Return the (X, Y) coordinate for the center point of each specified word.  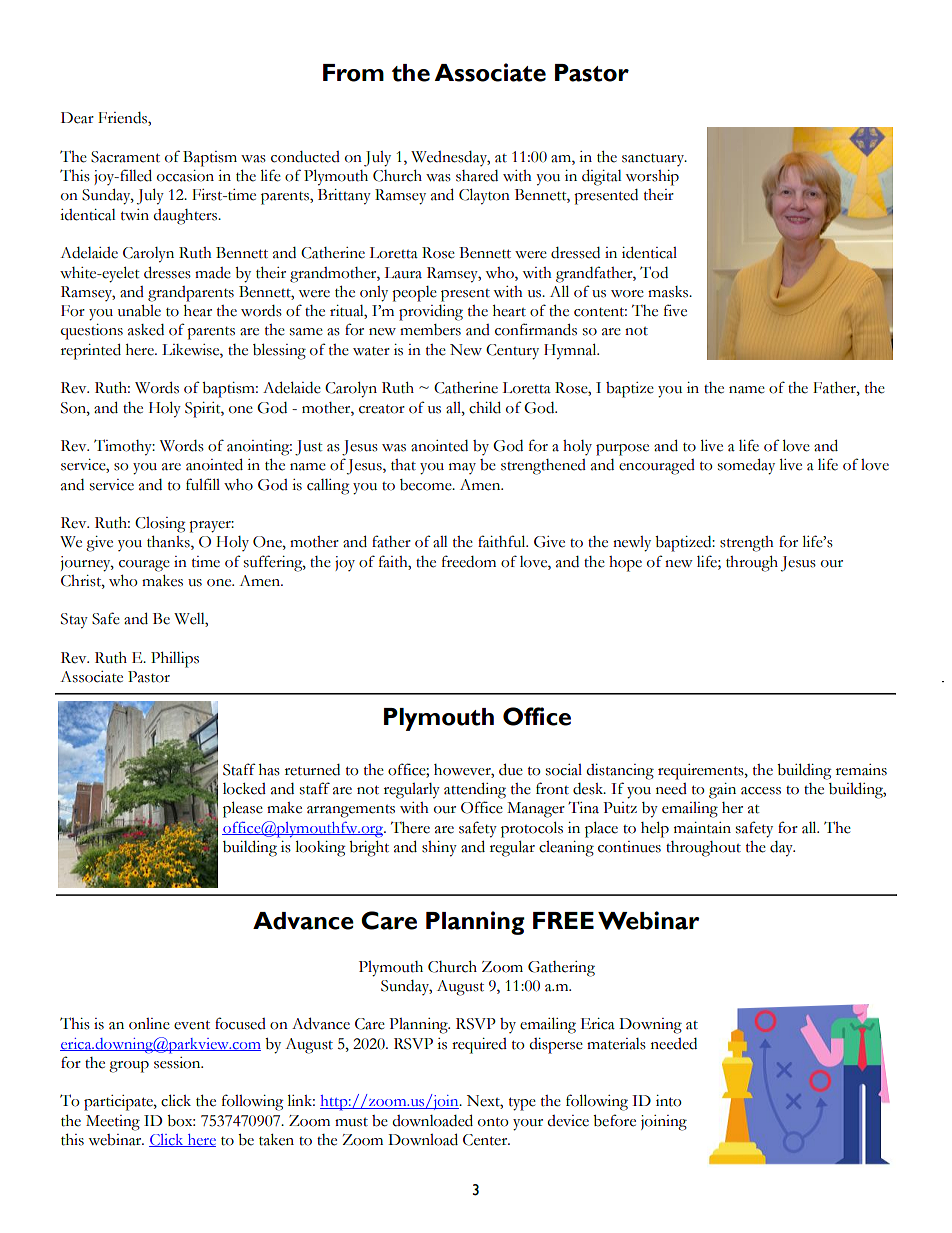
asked (146, 330)
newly (632, 544)
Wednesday (450, 158)
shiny (439, 849)
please (243, 809)
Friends (123, 119)
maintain (702, 828)
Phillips (175, 660)
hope (625, 564)
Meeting (113, 1123)
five (675, 310)
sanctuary (654, 160)
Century (512, 352)
